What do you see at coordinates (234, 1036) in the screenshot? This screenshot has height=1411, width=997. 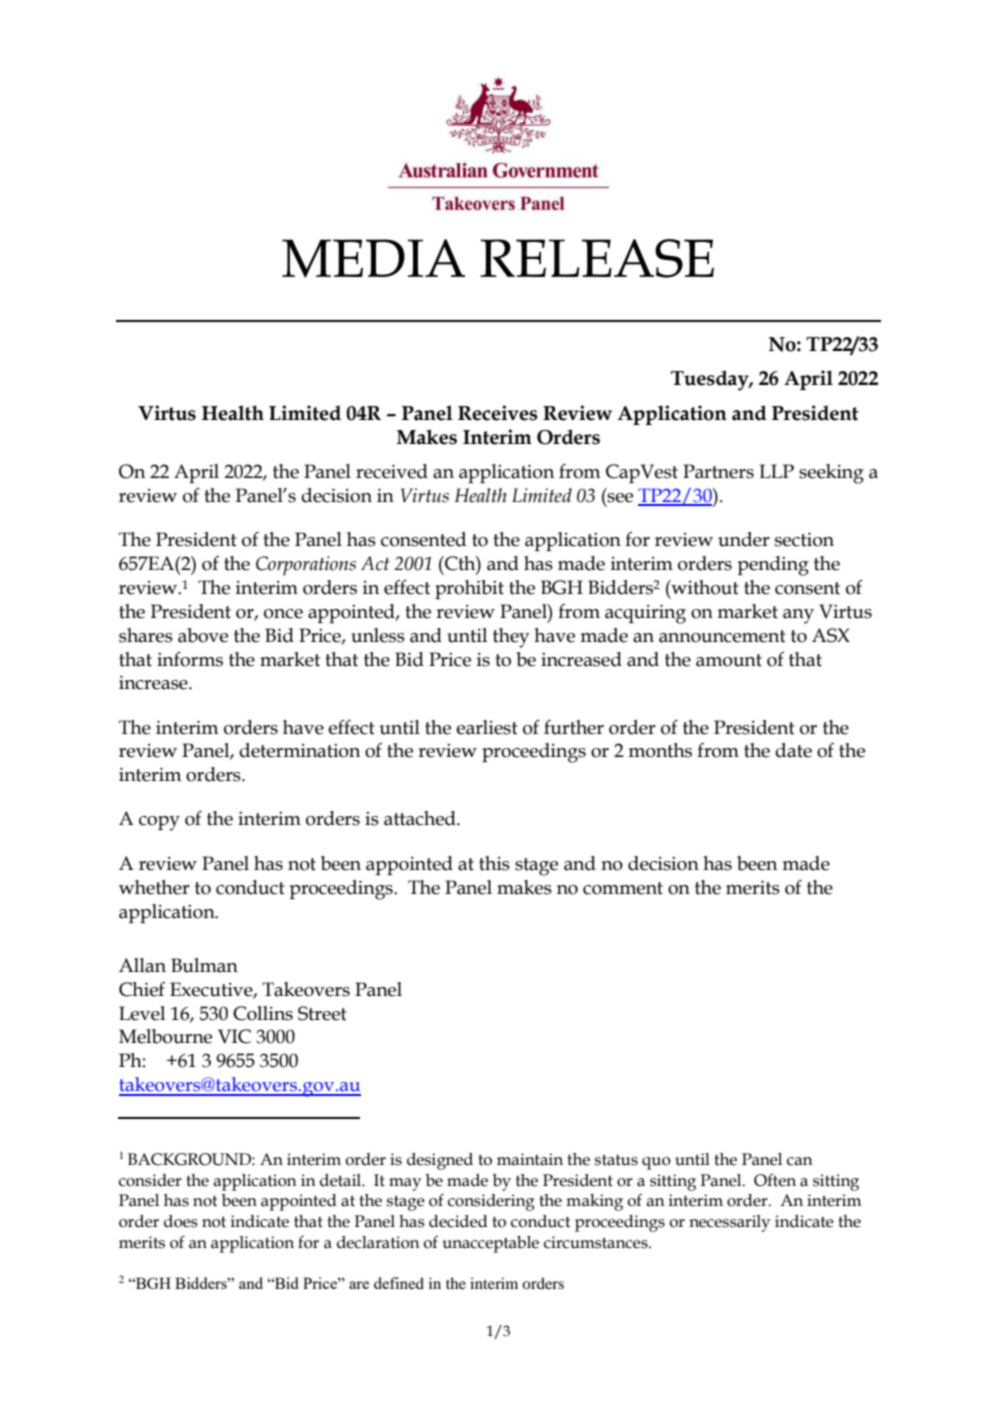 I see `VIC` at bounding box center [234, 1036].
